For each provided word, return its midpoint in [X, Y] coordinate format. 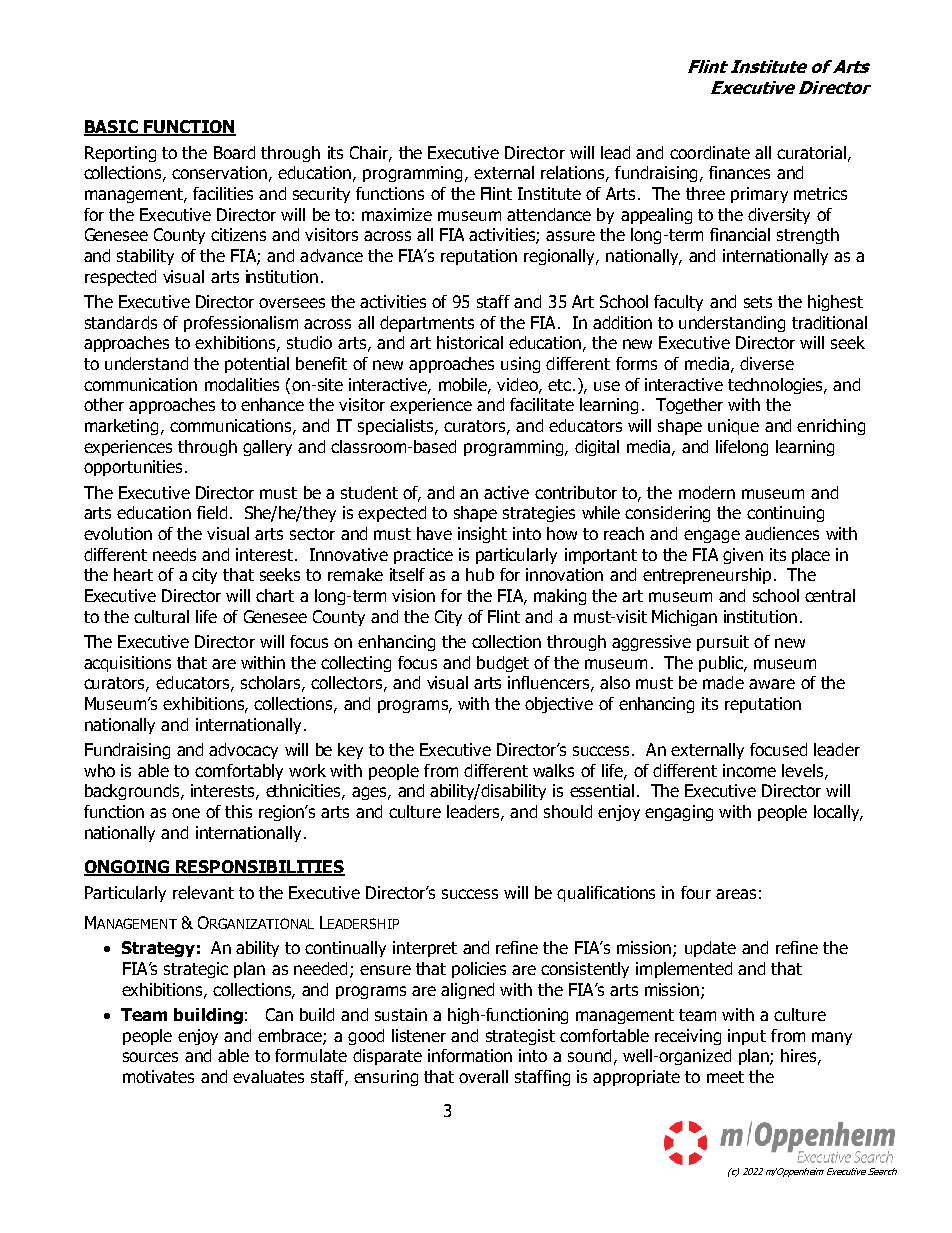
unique [733, 427]
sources [150, 1057]
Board [234, 152]
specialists [397, 427]
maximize [397, 214]
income [749, 770]
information [470, 1055]
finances [739, 172]
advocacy [243, 751]
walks [553, 770]
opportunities [133, 468]
